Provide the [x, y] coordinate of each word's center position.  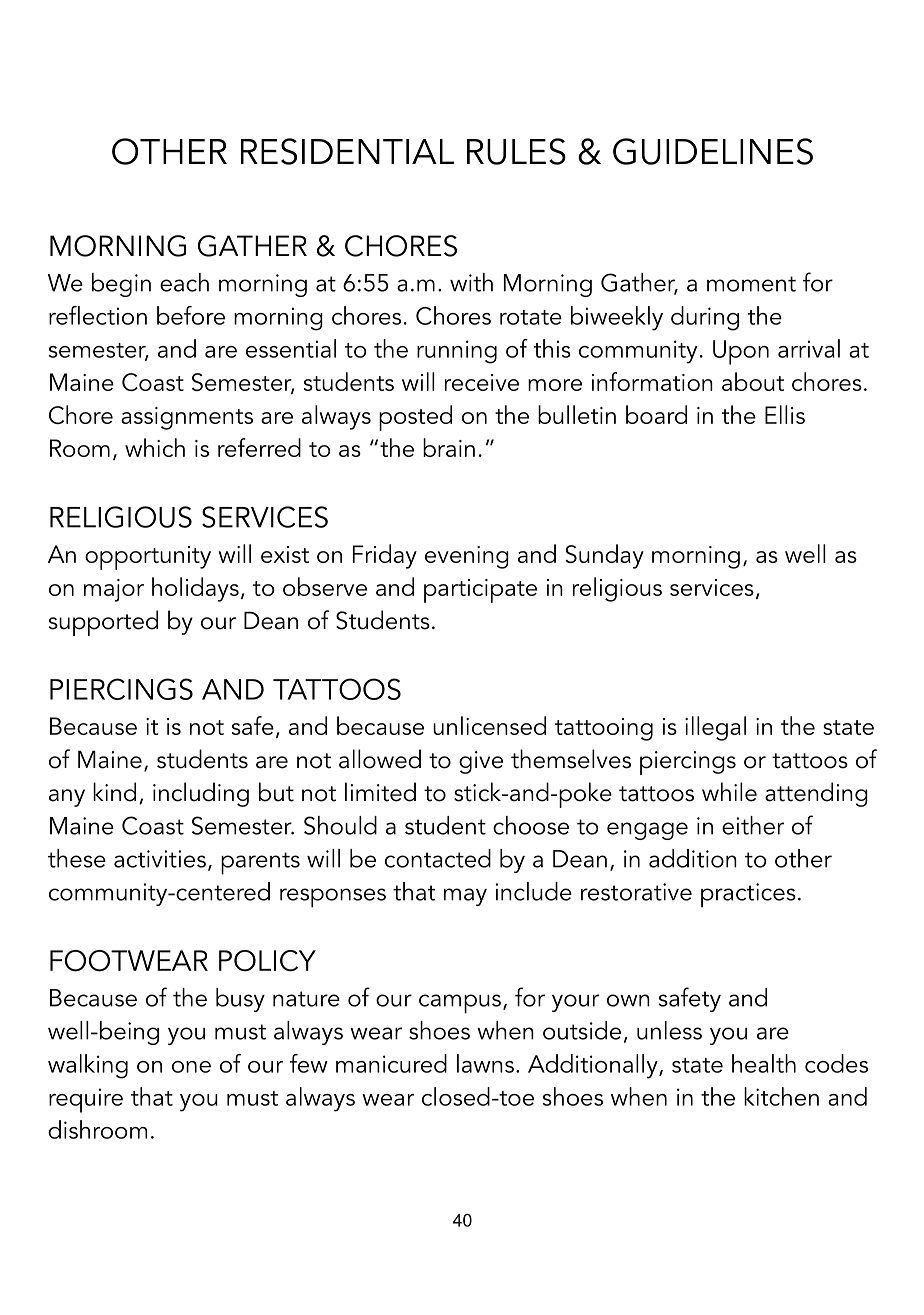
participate [480, 591]
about [753, 381]
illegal [715, 728]
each [184, 282]
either [753, 825]
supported [103, 623]
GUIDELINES [713, 151]
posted [415, 418]
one [191, 1067]
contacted [438, 858]
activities [160, 859]
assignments [187, 418]
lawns [485, 1063]
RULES [516, 151]
